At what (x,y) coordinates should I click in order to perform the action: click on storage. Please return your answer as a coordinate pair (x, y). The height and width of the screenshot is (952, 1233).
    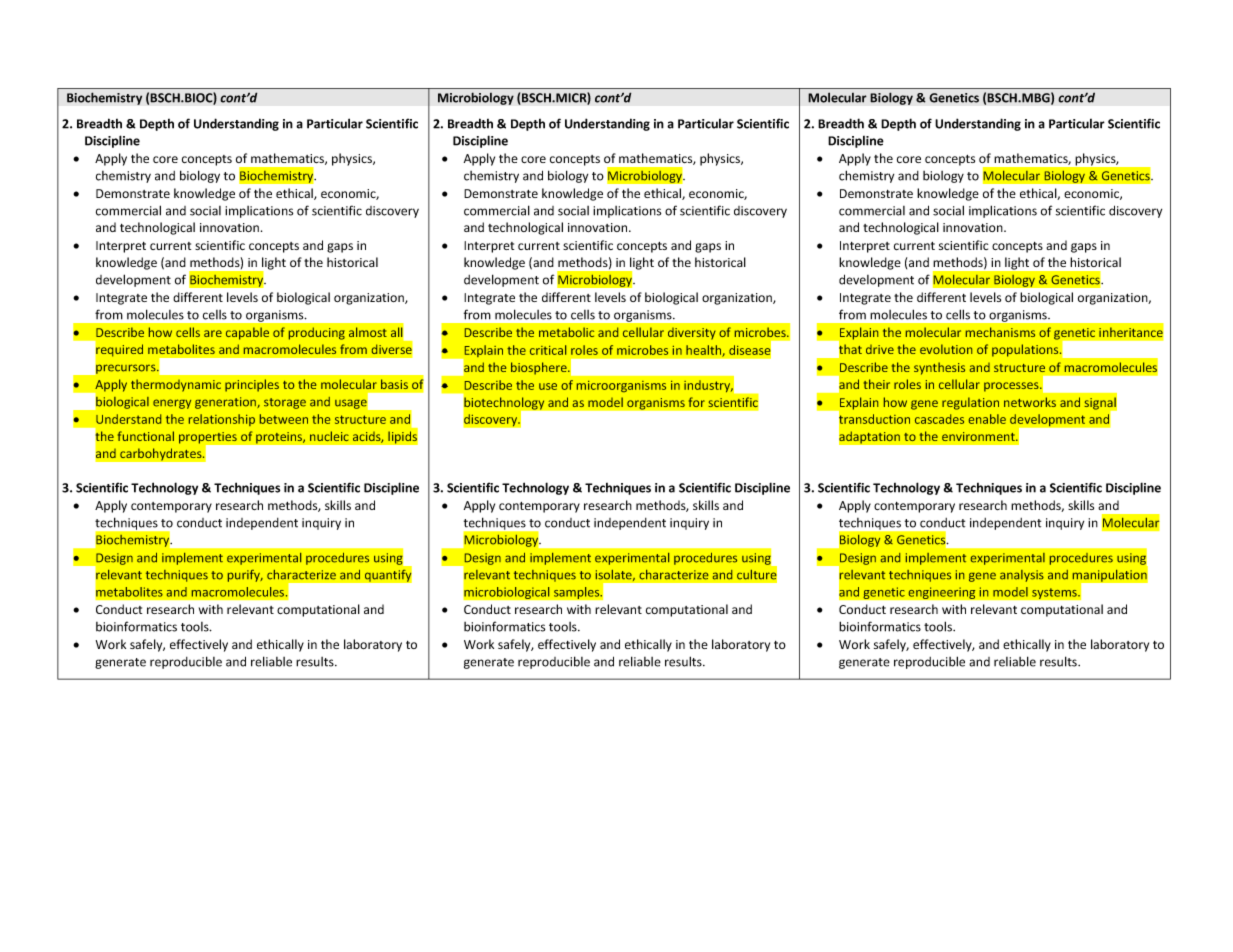
    Looking at the image, I should click on (285, 403).
